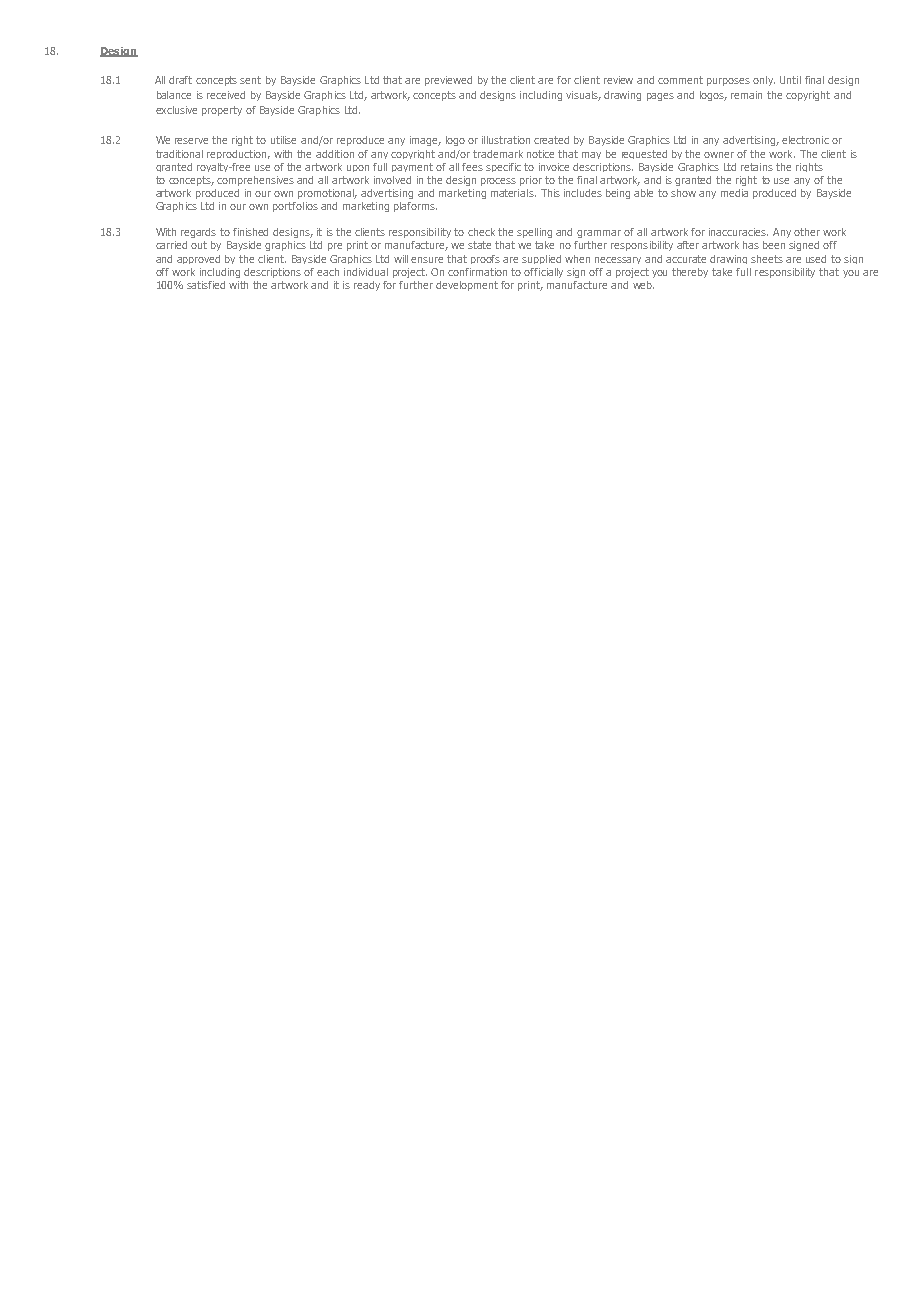  I want to click on pages, so click(660, 97).
